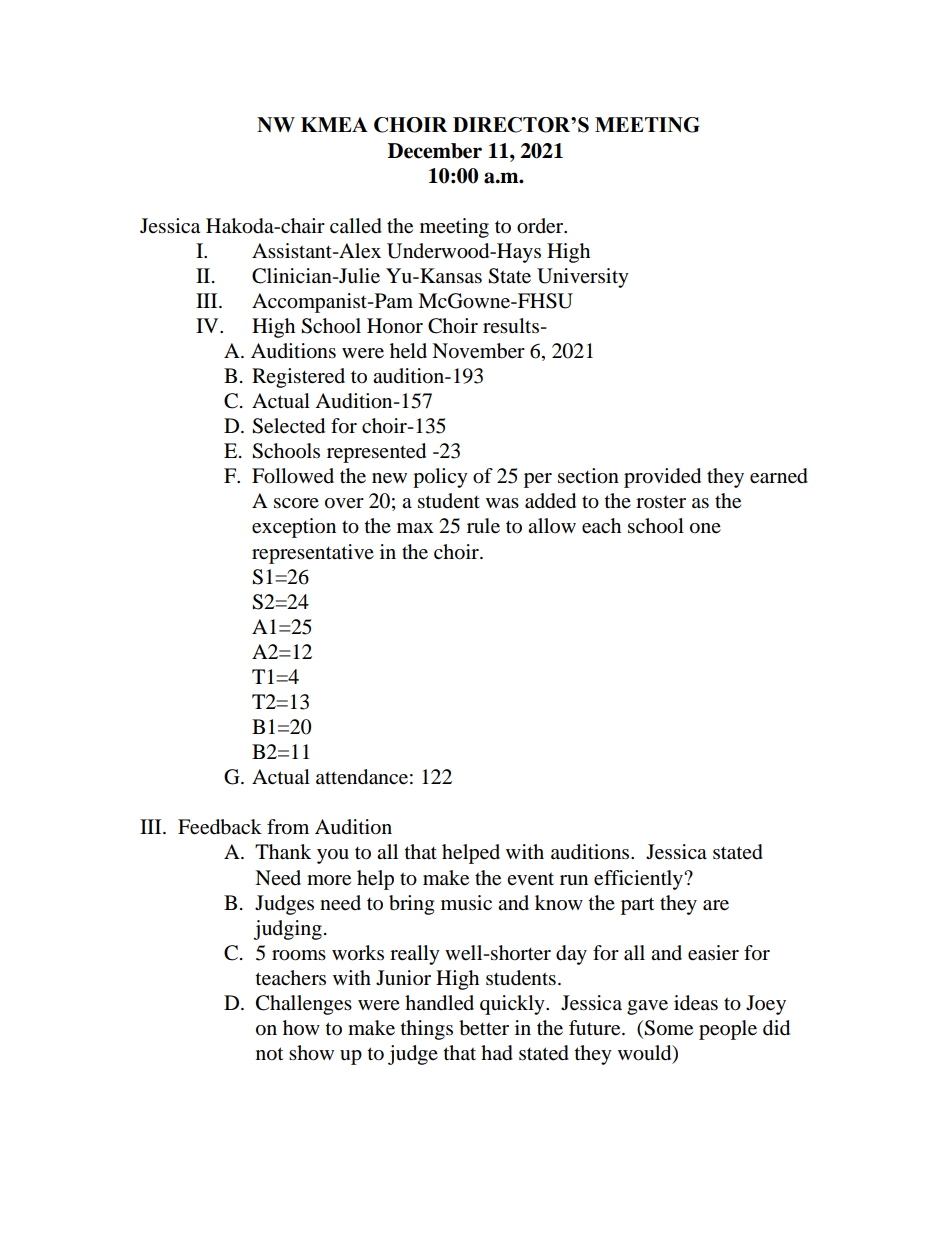  Describe the element at coordinates (583, 278) in the screenshot. I see `University` at that location.
